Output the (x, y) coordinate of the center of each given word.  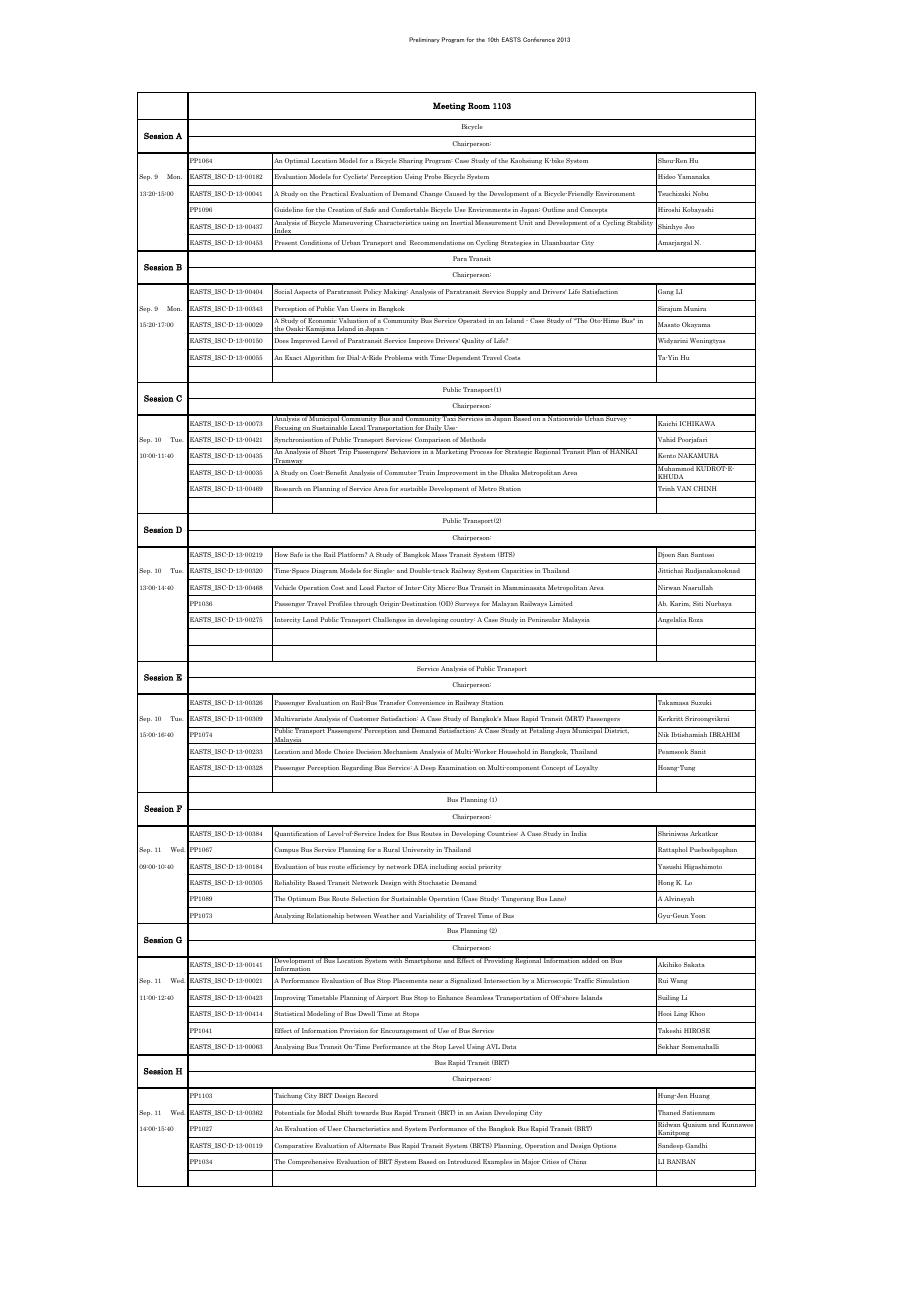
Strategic (519, 452)
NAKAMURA (698, 455)
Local (357, 428)
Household (514, 751)
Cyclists (355, 177)
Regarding (357, 768)
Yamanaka (694, 176)
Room (479, 105)
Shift (345, 1112)
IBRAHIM (725, 734)
